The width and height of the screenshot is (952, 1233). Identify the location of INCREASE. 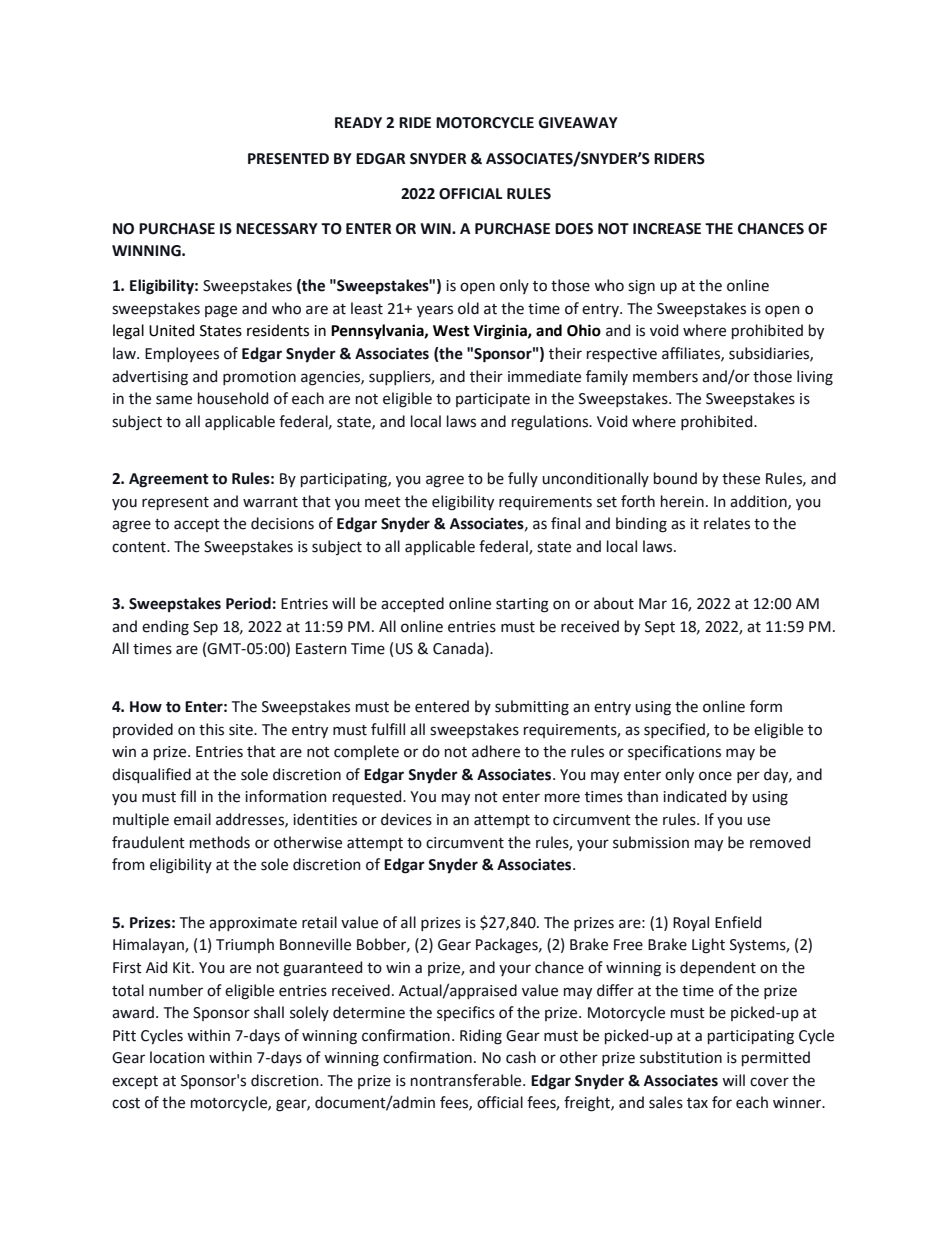
(667, 229).
